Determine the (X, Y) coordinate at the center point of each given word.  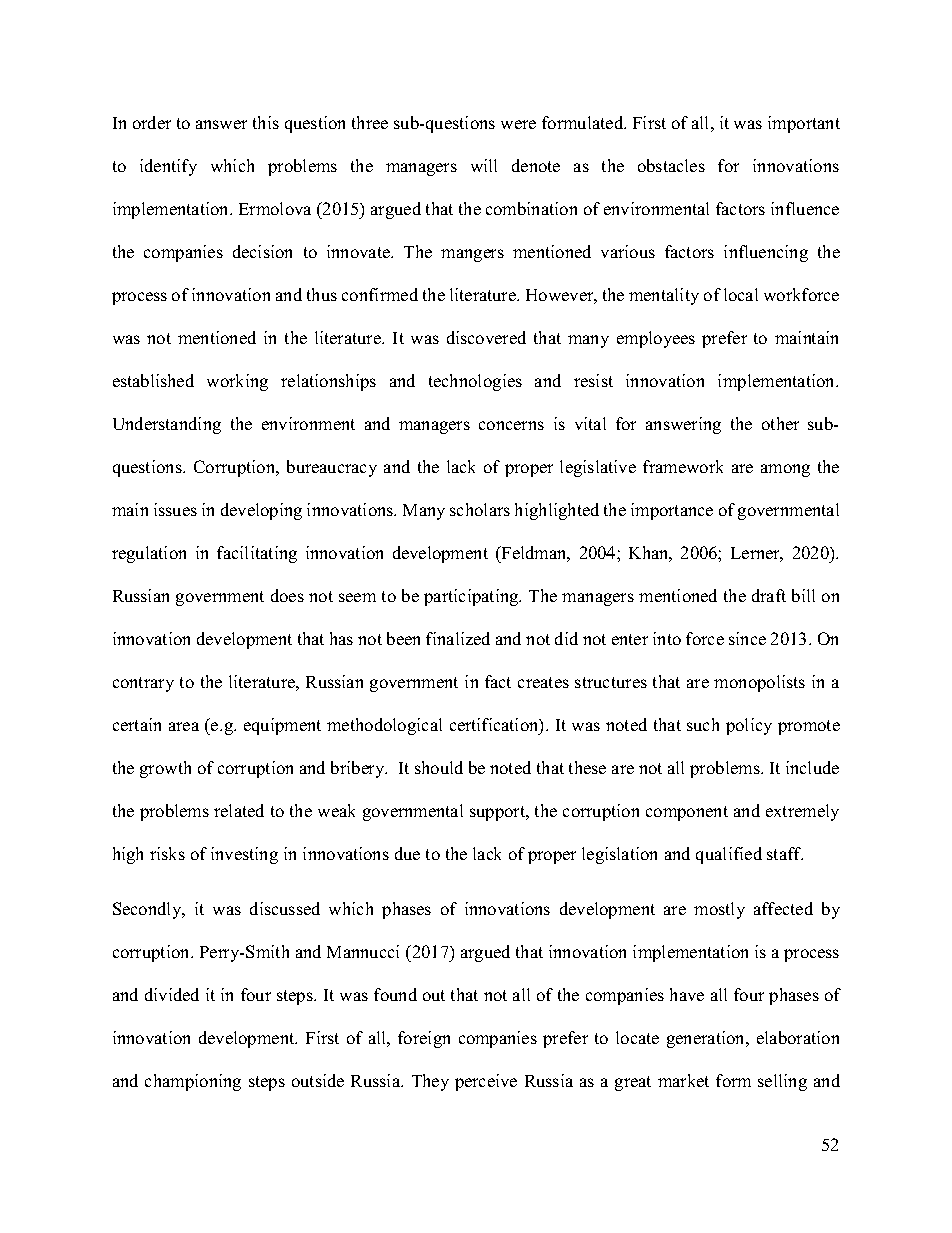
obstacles (671, 165)
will (484, 165)
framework (683, 466)
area (184, 726)
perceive (486, 1082)
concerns (511, 425)
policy (749, 726)
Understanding (167, 425)
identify (168, 167)
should (439, 767)
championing (193, 1082)
